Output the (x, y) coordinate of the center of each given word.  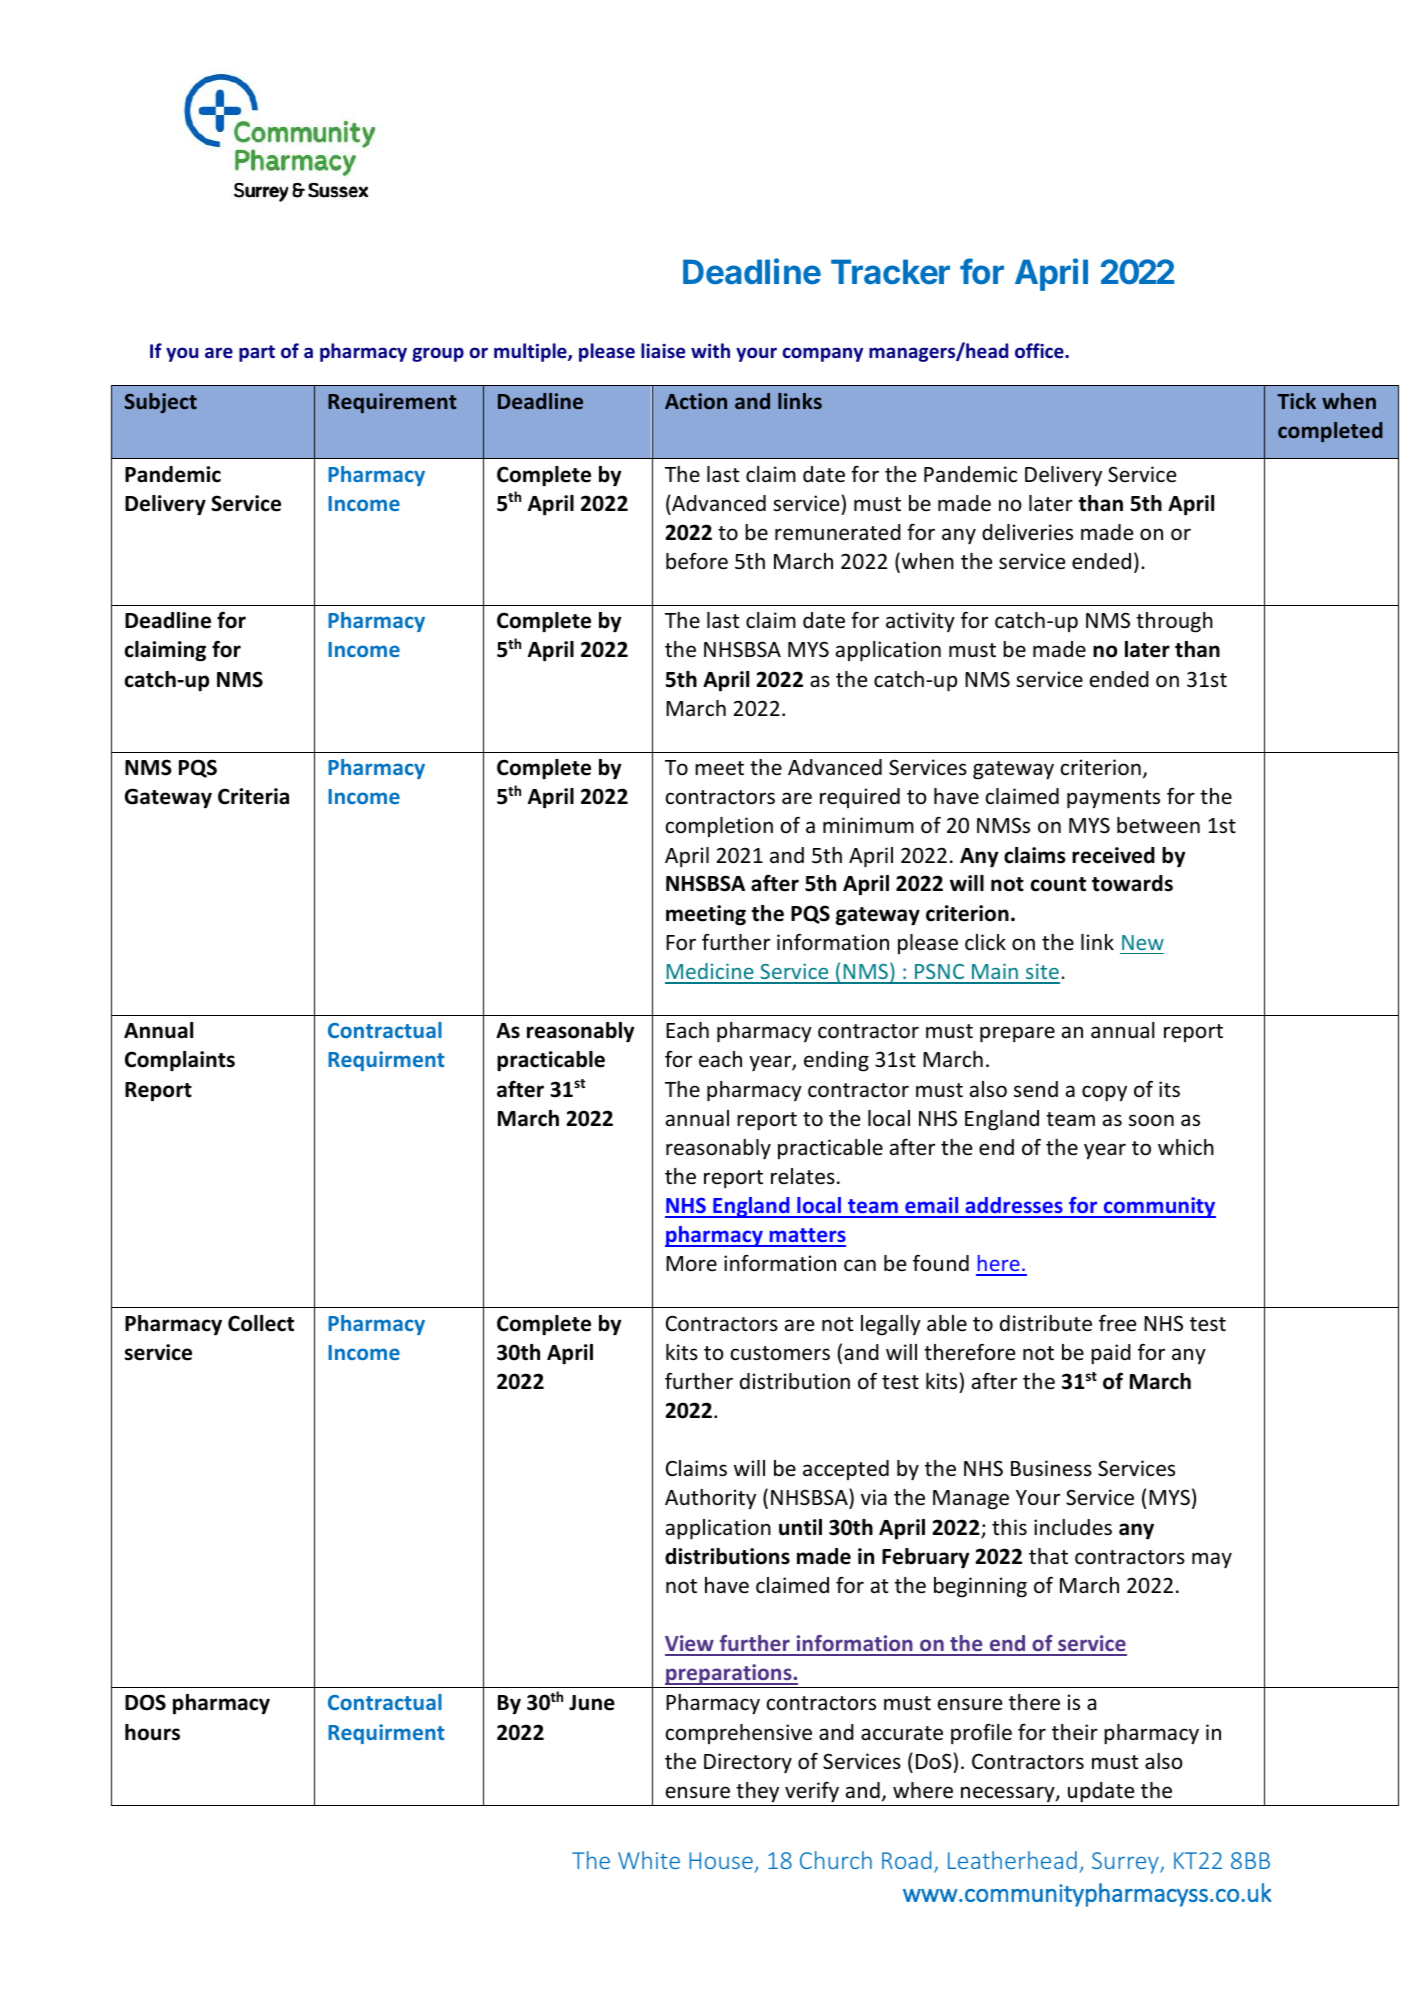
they (757, 1792)
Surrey (1126, 1863)
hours (152, 1732)
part (257, 353)
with (710, 350)
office (1040, 350)
